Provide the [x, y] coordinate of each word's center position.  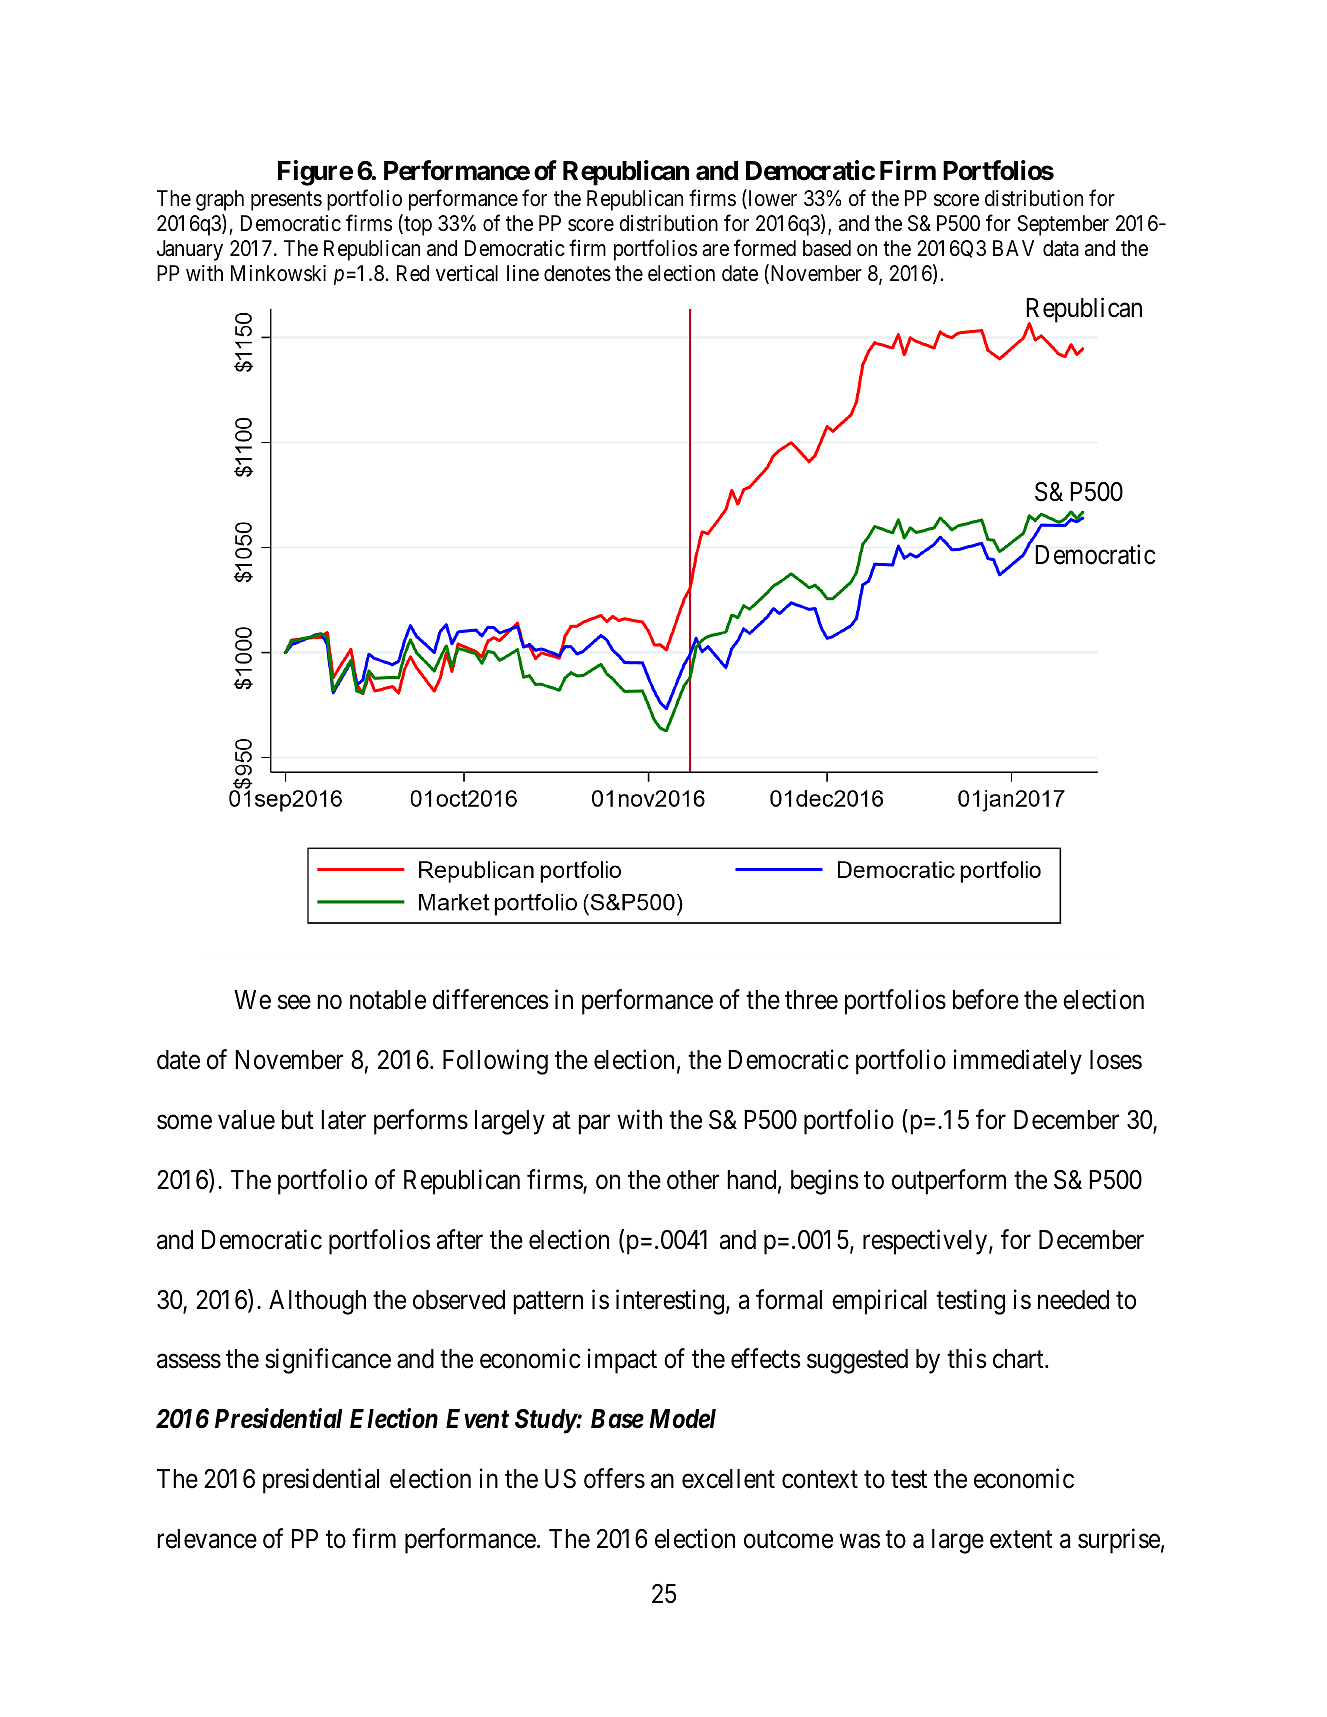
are [715, 250]
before [986, 1000]
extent [1021, 1540]
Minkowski [278, 273]
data [1061, 248]
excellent [728, 1479]
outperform [949, 1182]
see [294, 1002]
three [811, 1000]
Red [413, 273]
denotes [577, 273]
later [343, 1120]
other [693, 1180]
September [1063, 225]
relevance [207, 1539]
